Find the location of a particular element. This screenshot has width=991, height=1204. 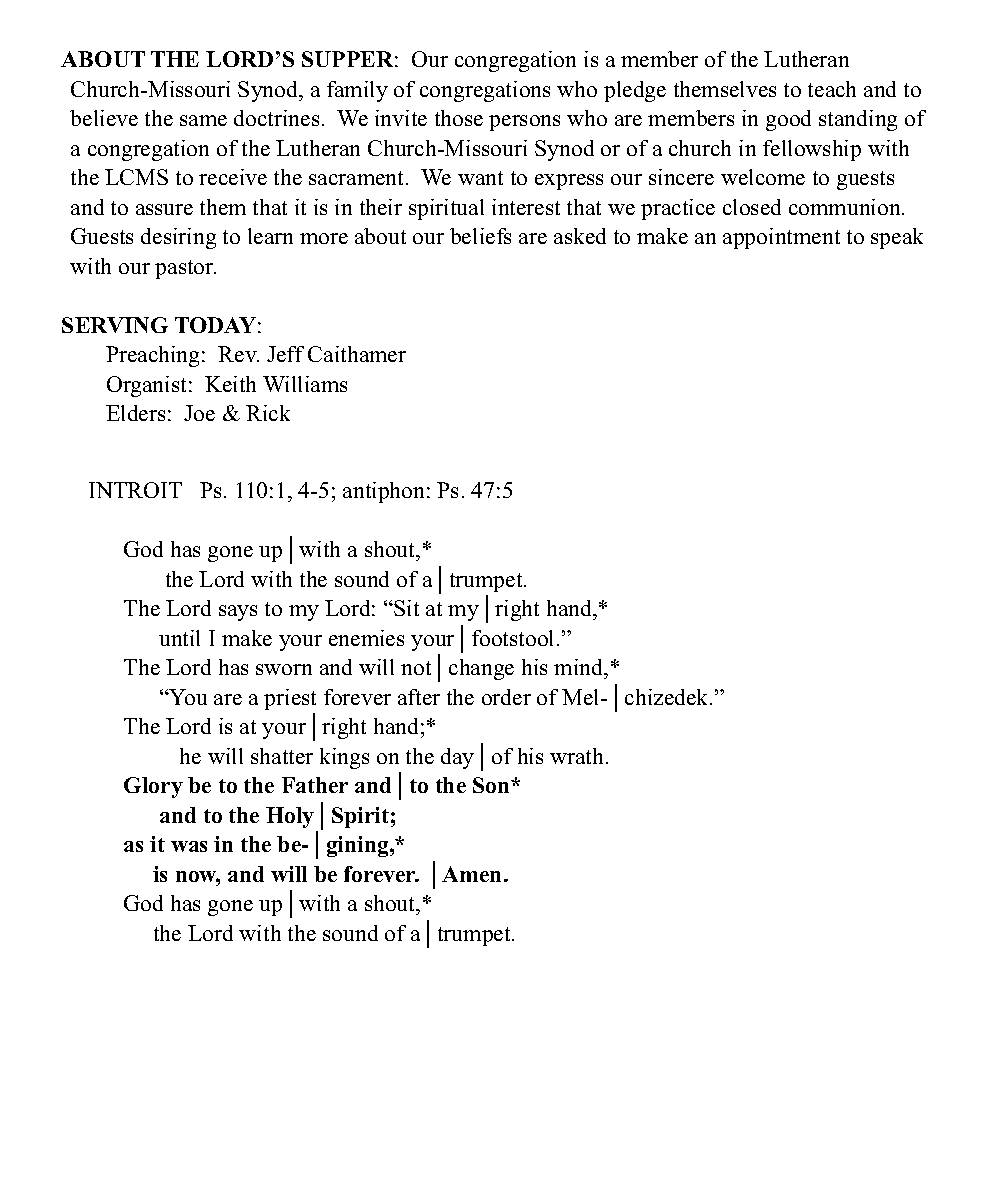

Joe is located at coordinates (199, 413).
